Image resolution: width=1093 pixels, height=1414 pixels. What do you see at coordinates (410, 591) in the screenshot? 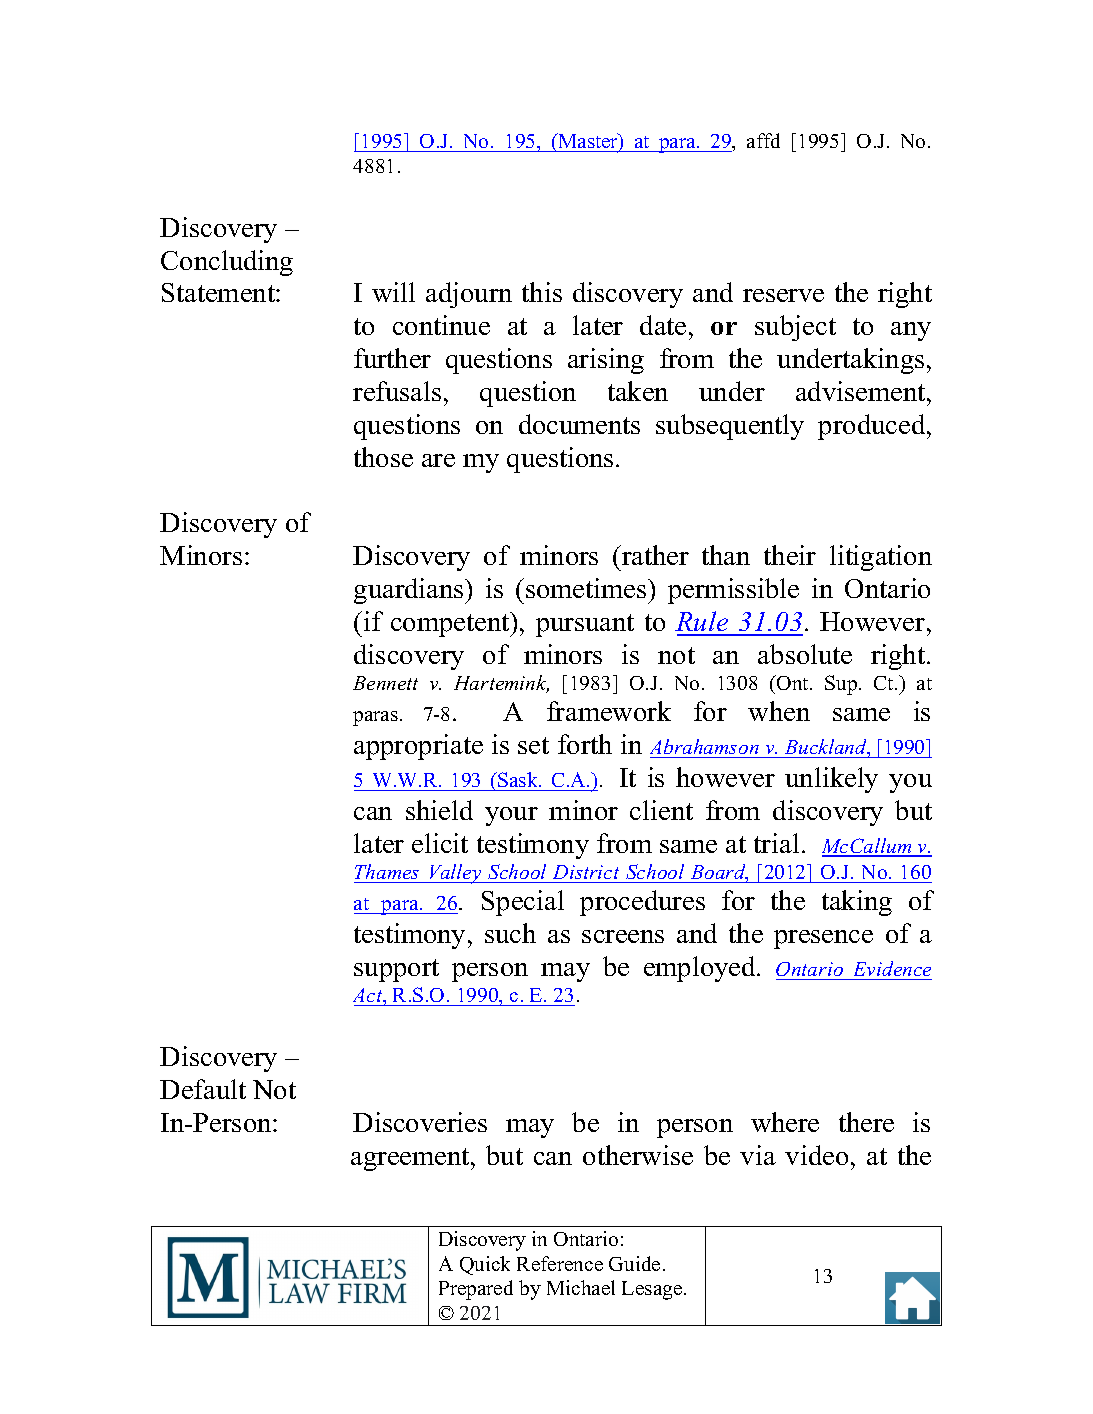
I see `guardians` at bounding box center [410, 591].
